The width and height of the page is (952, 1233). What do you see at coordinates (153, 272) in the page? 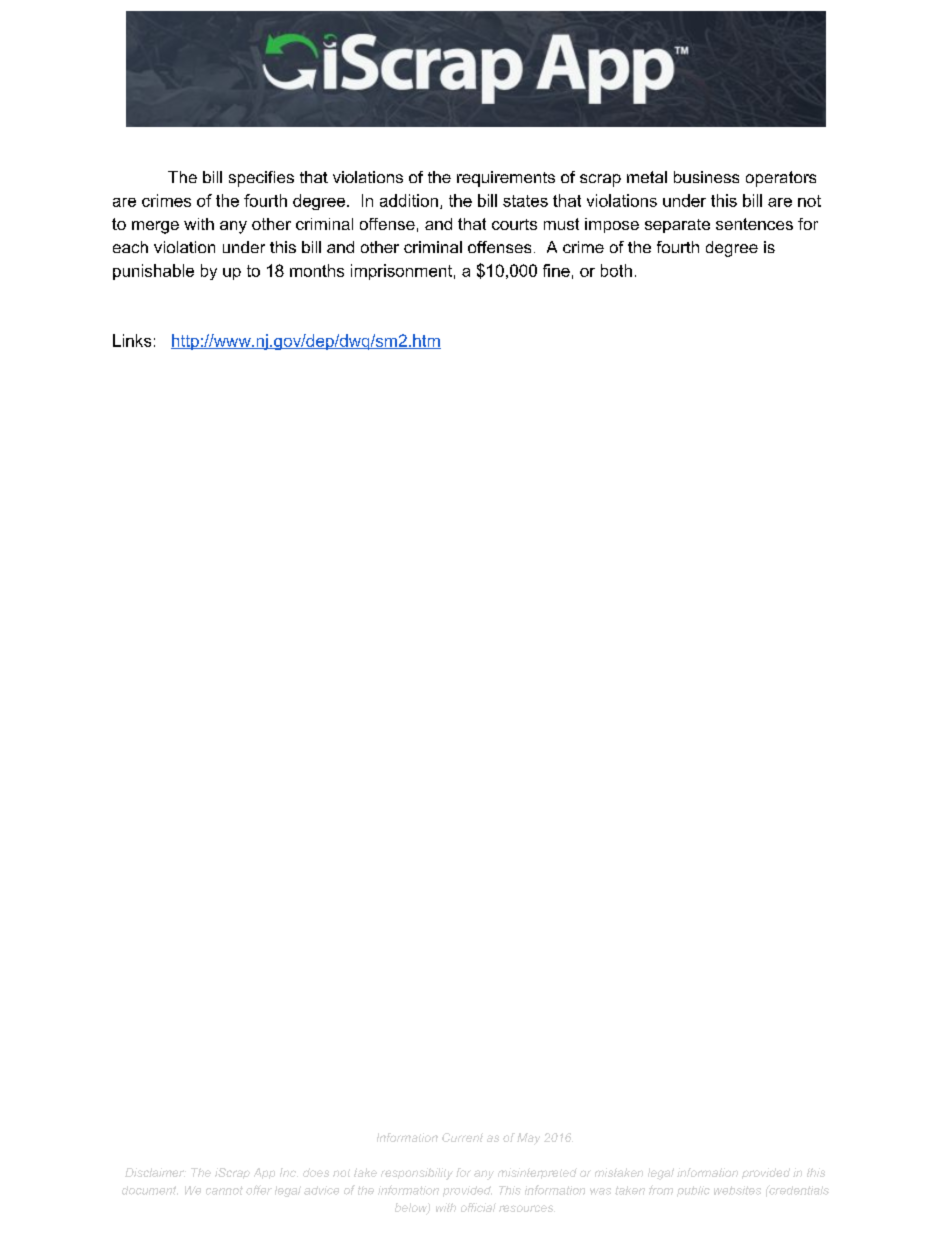
I see `punishable` at bounding box center [153, 272].
